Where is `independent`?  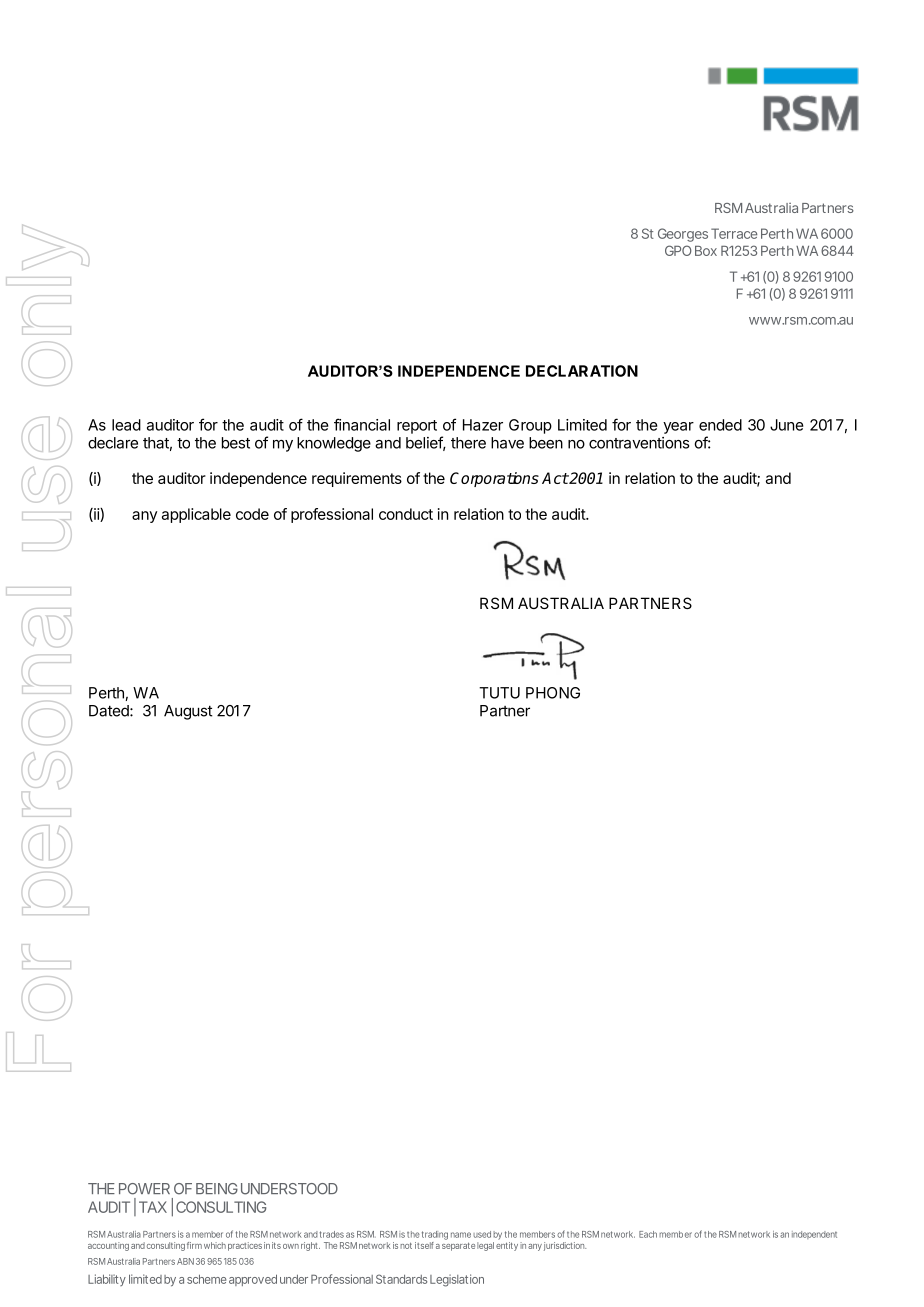 independent is located at coordinates (814, 1235).
